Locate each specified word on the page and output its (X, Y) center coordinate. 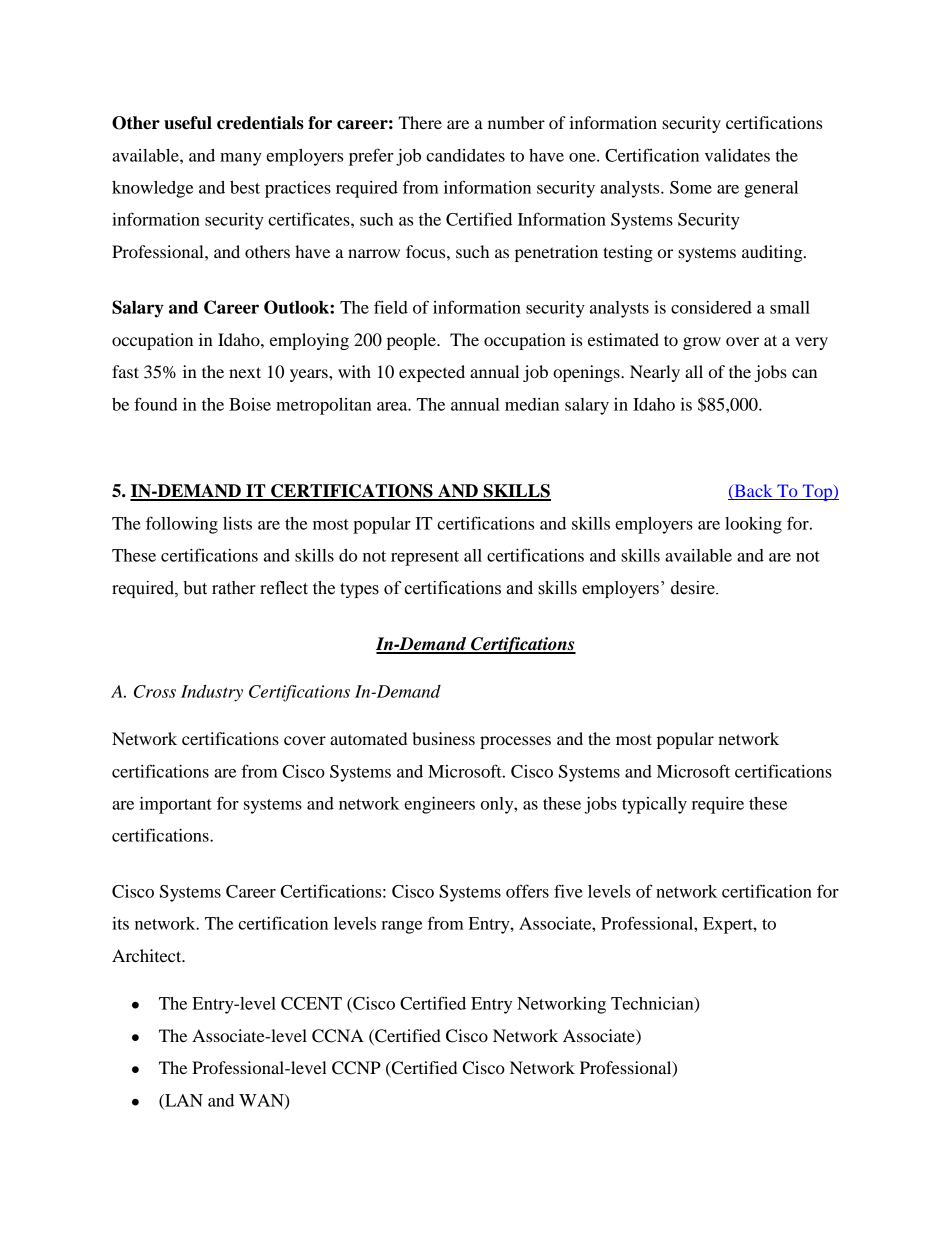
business (443, 738)
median (532, 404)
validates (737, 155)
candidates (465, 155)
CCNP (356, 1068)
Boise (250, 404)
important (176, 805)
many (241, 159)
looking (753, 525)
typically (654, 805)
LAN (183, 1101)
